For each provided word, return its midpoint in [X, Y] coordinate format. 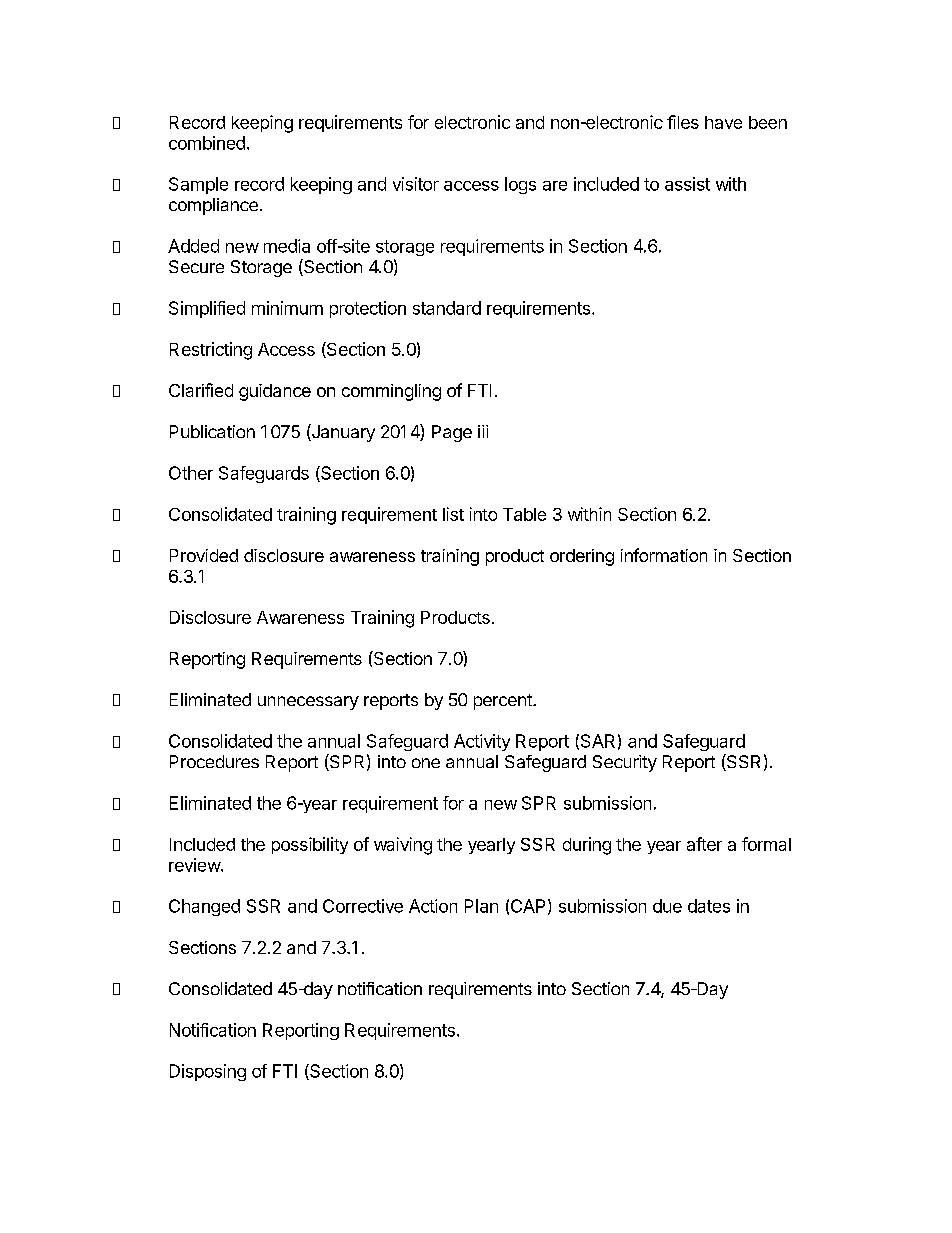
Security [625, 763]
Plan [481, 906]
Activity [482, 742]
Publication [212, 431]
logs [520, 185]
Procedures [214, 761]
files [683, 122]
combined [207, 143]
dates [709, 906]
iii [483, 431]
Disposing [208, 1072]
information [664, 555]
